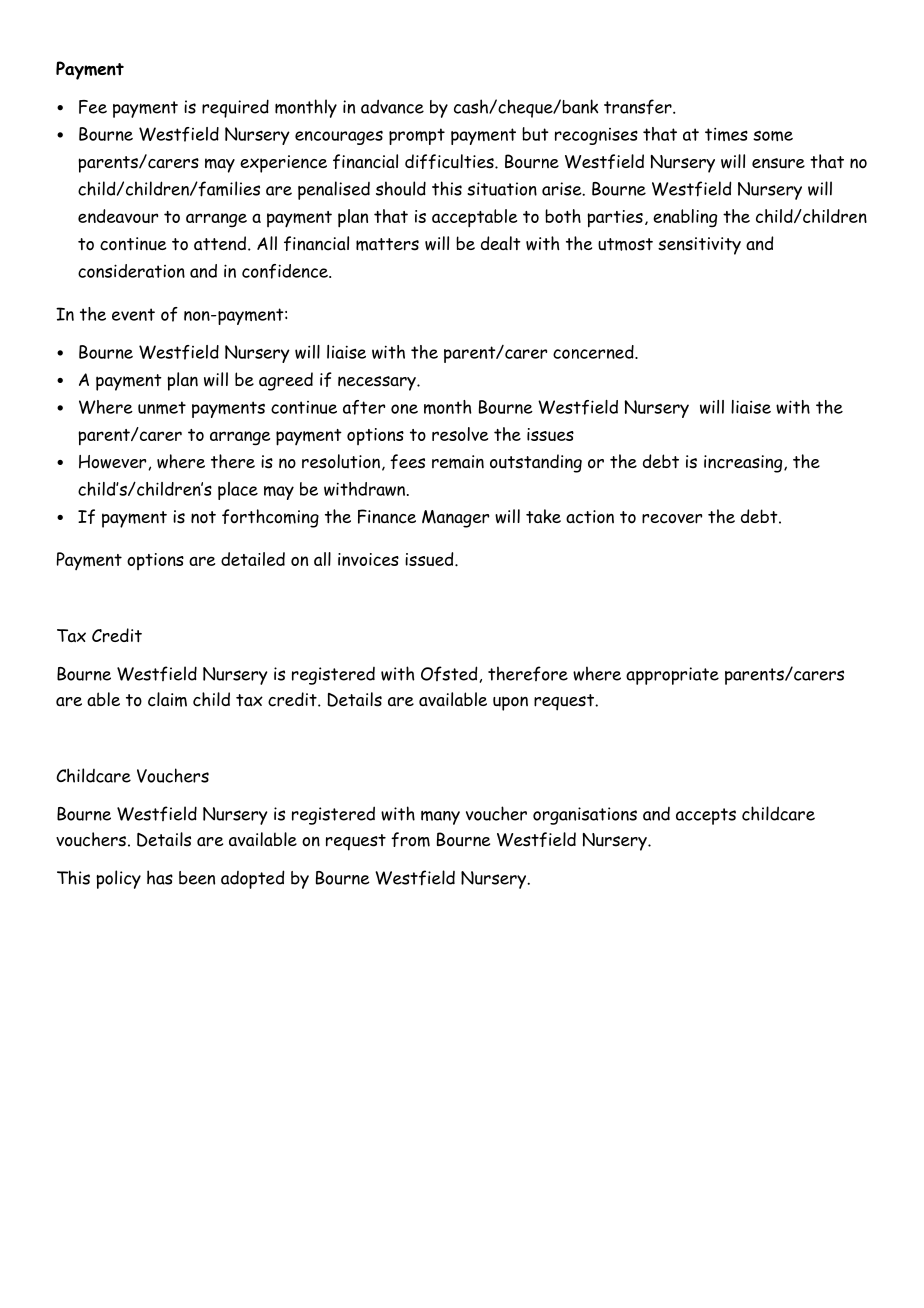 Image resolution: width=924 pixels, height=1308 pixels. I want to click on required, so click(235, 108).
